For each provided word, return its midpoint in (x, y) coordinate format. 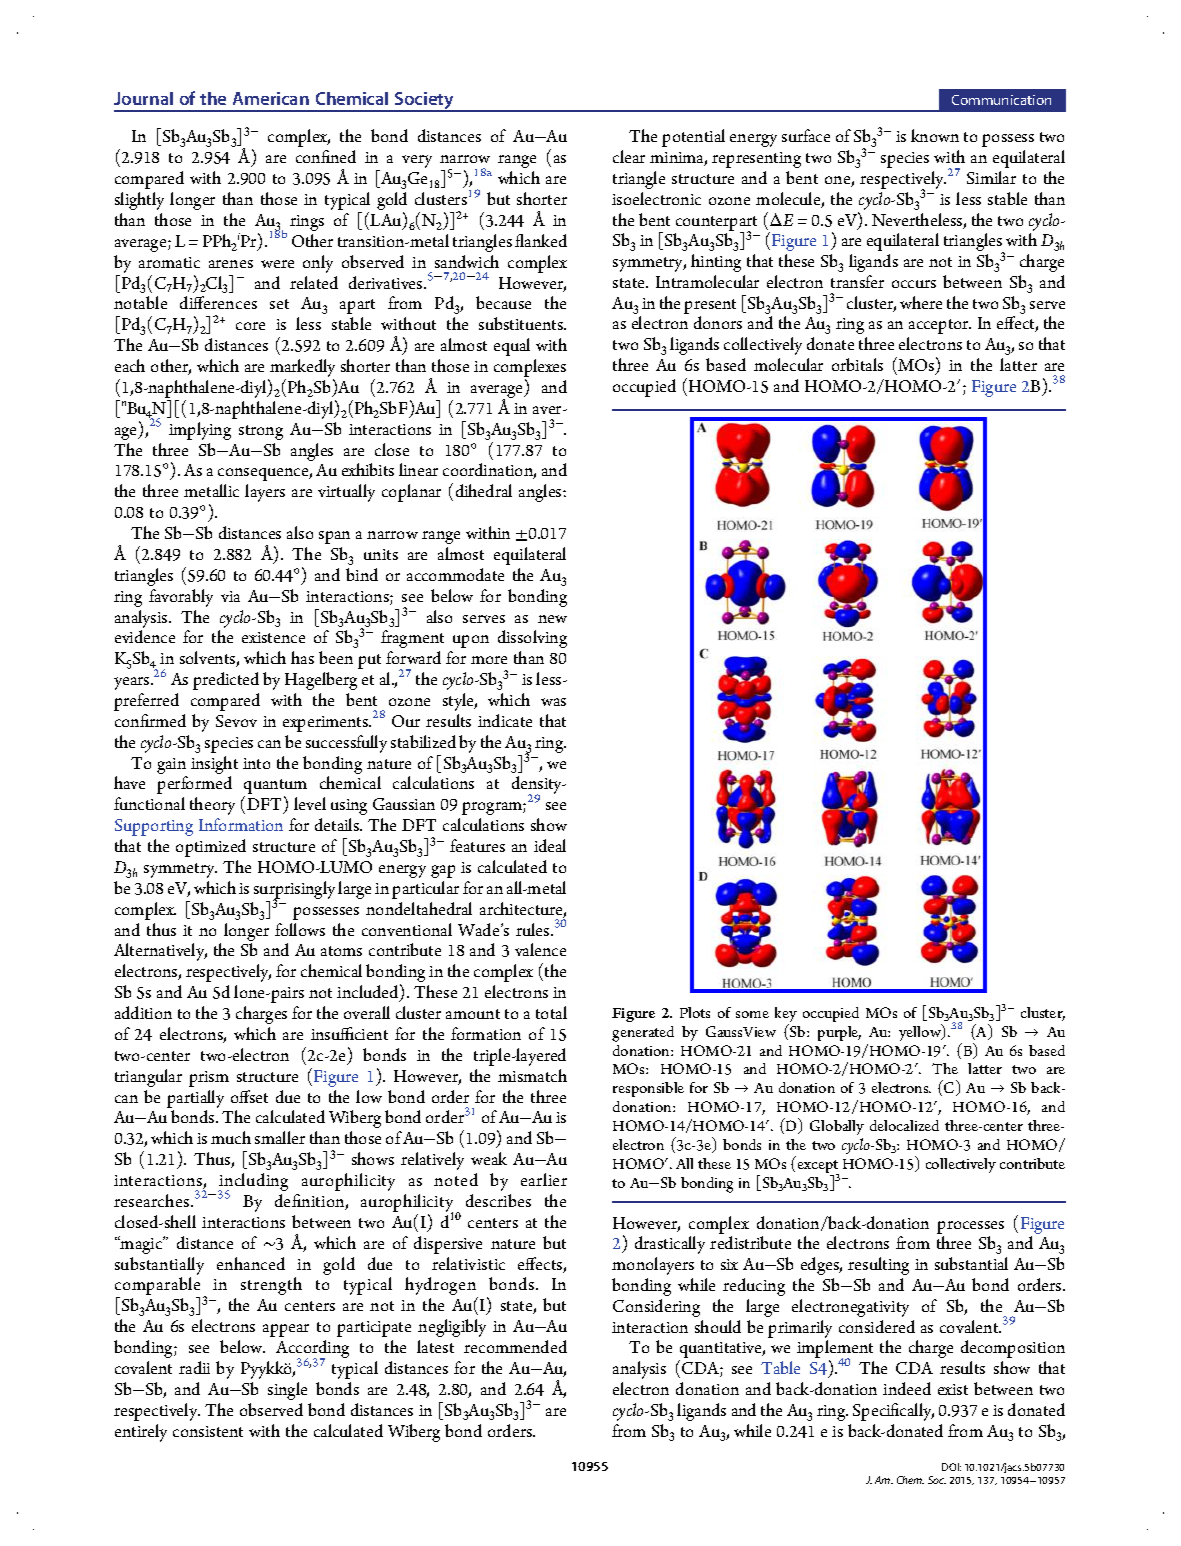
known (935, 135)
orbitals (857, 364)
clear (629, 156)
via (230, 596)
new (552, 619)
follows (300, 929)
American (271, 98)
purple (839, 1033)
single (287, 1391)
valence (540, 949)
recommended (515, 1346)
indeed (907, 1388)
